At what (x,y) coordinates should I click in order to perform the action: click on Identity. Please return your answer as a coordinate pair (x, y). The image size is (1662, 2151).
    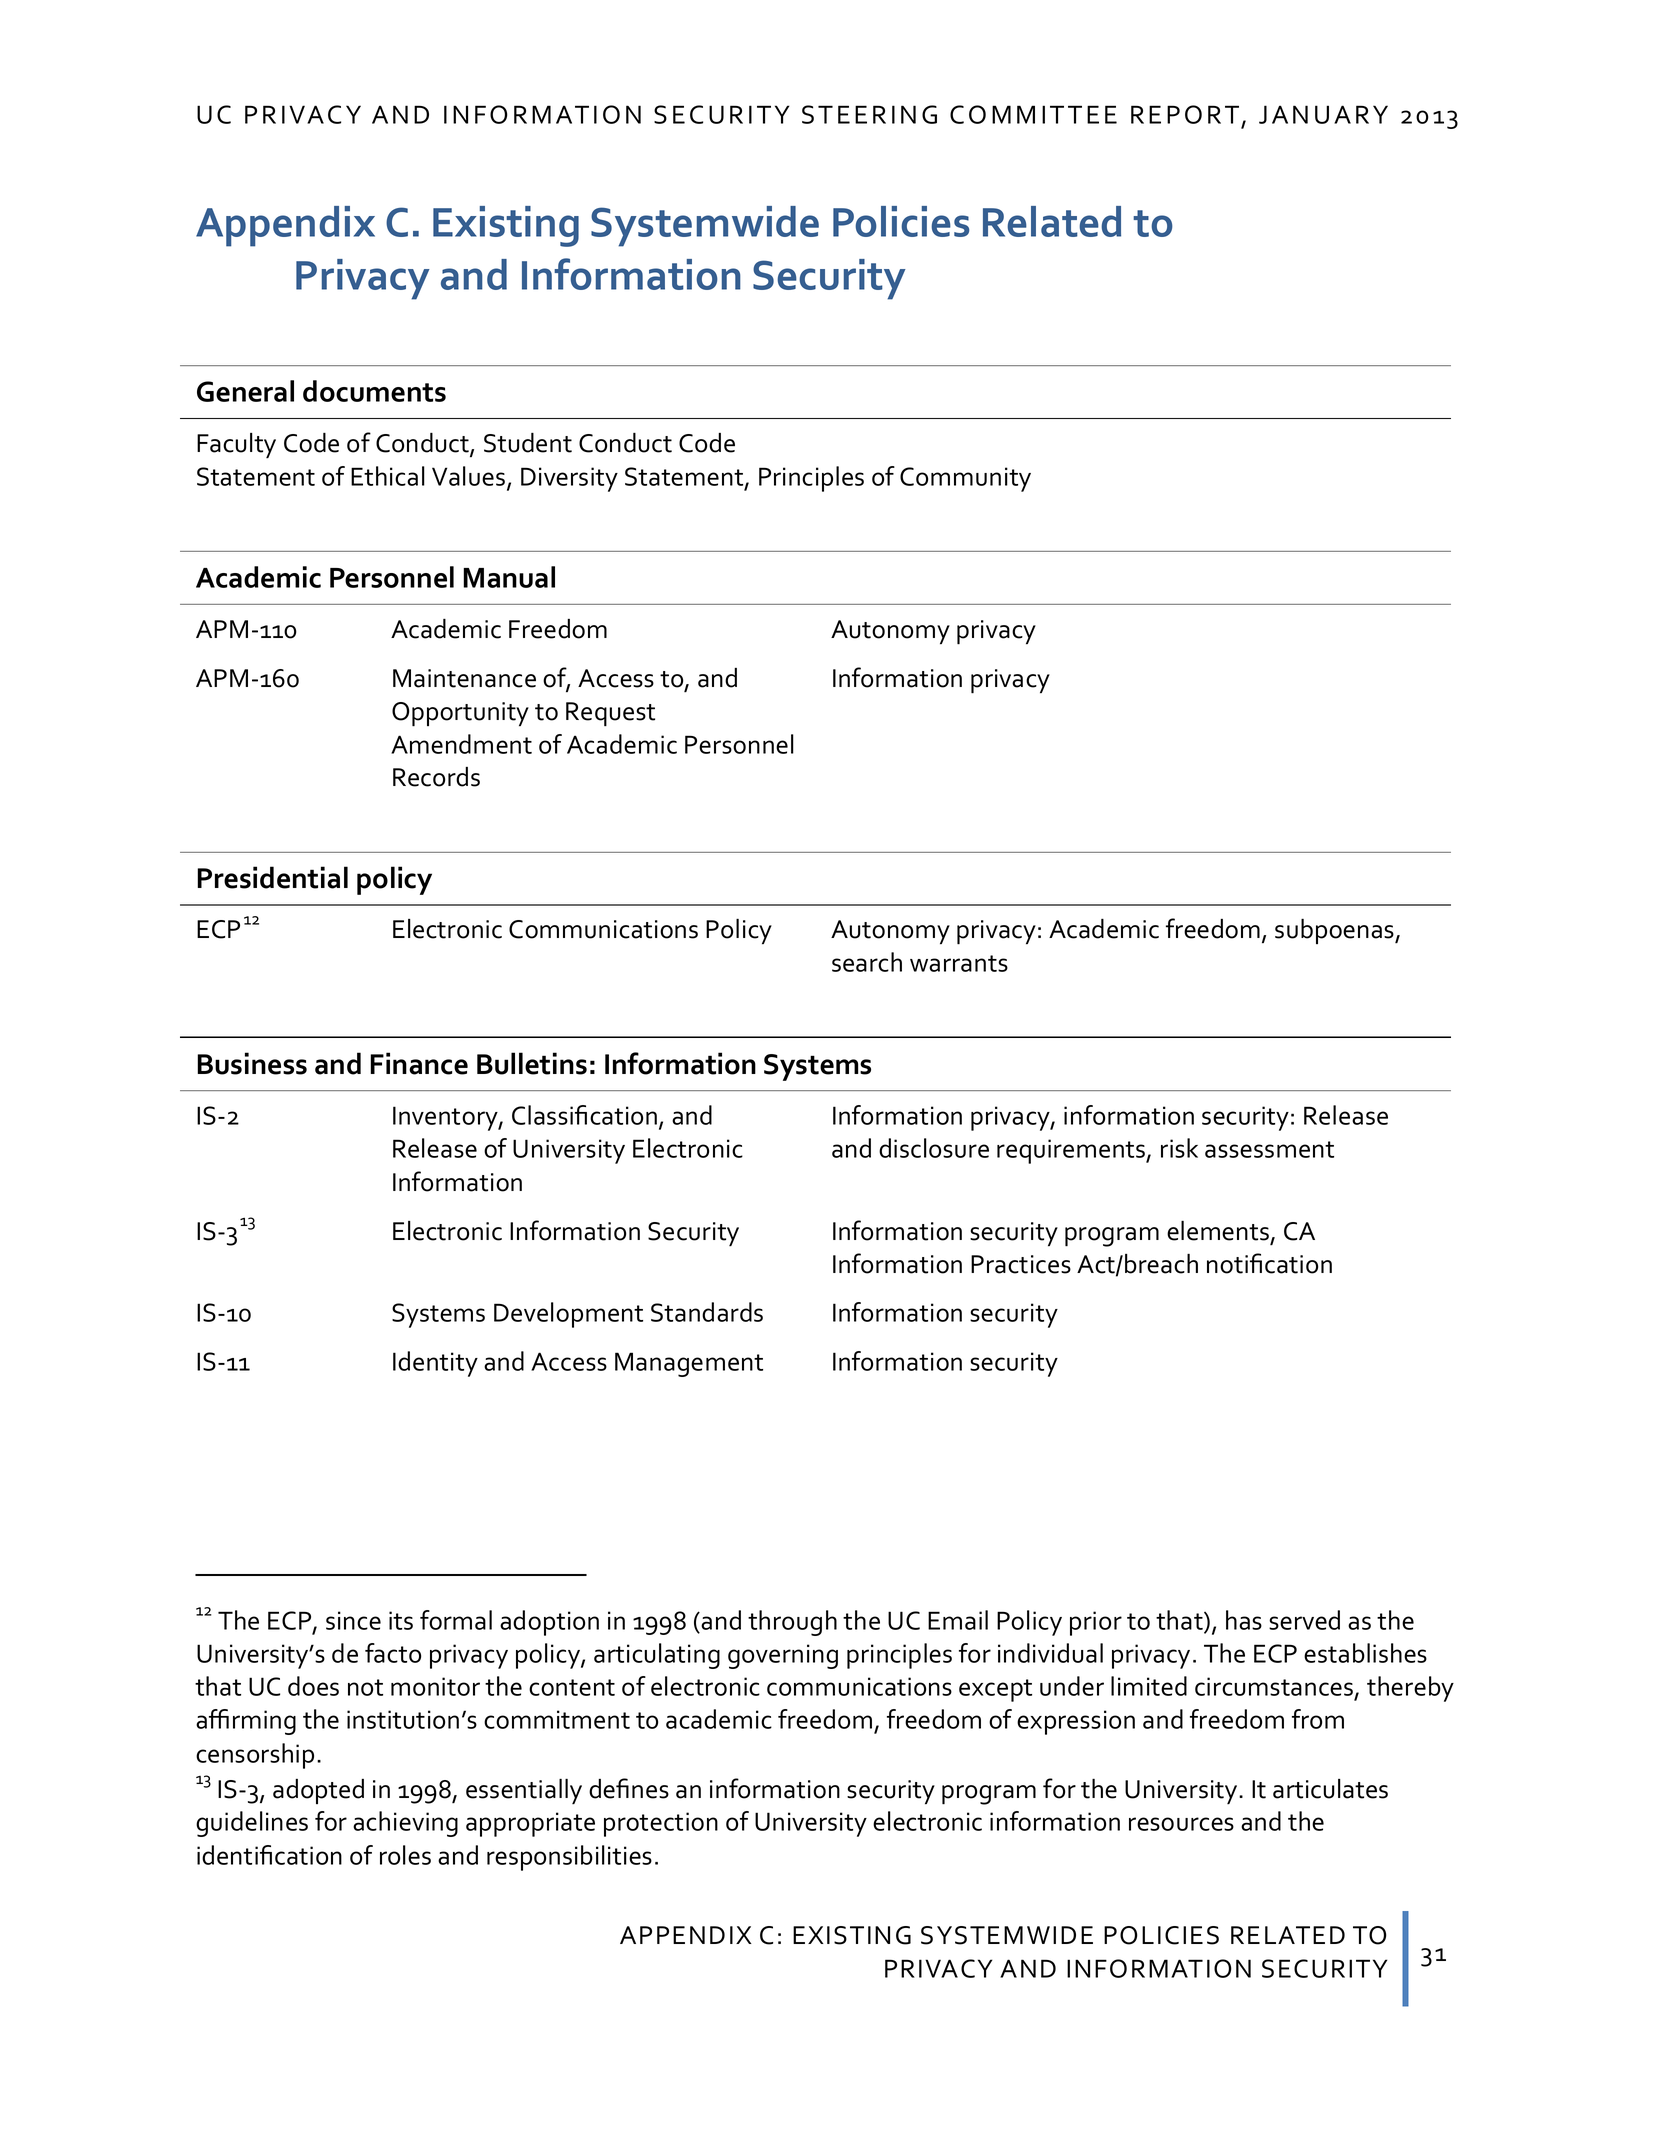
    Looking at the image, I should click on (435, 1364).
